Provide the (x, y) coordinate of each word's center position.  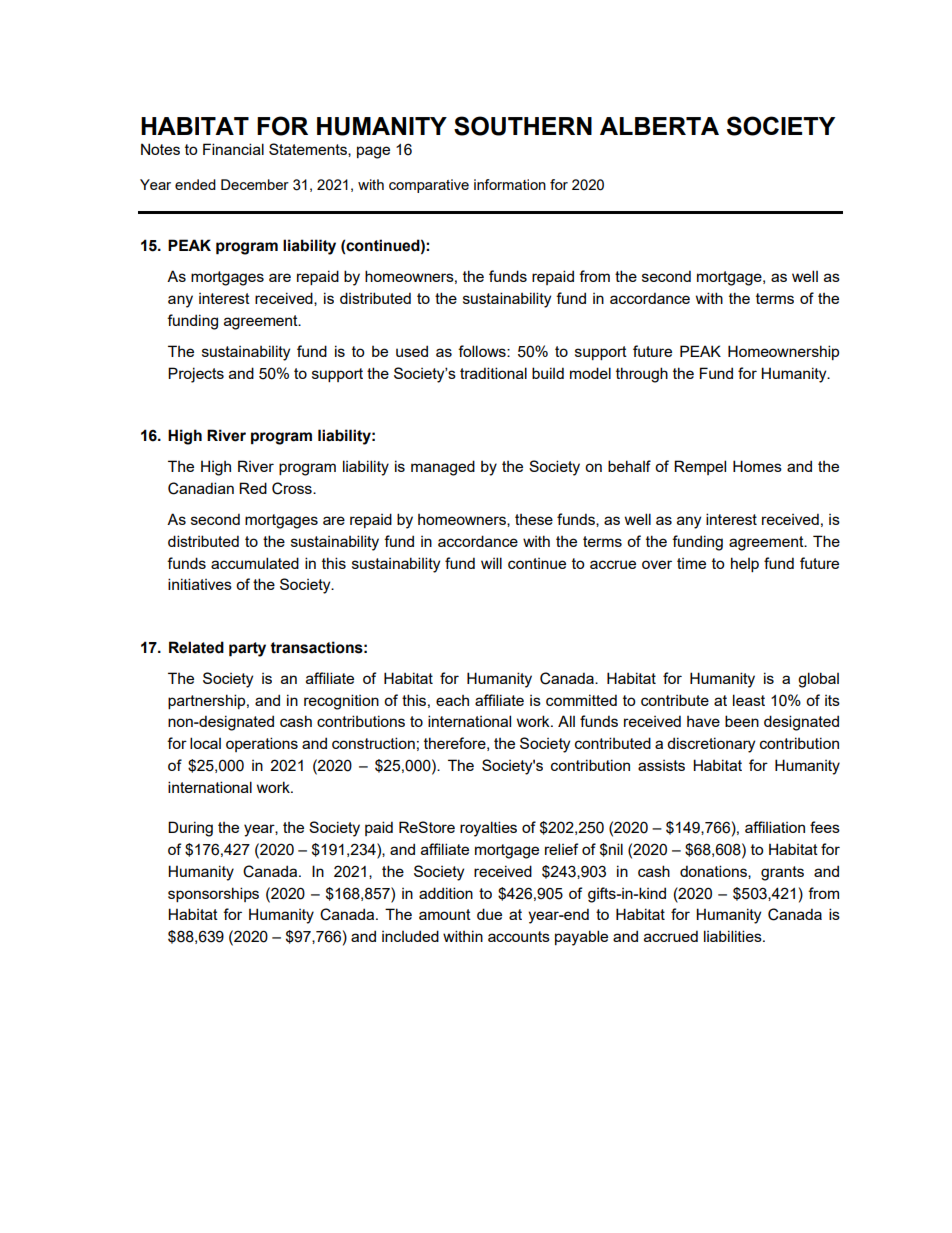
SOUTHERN (523, 126)
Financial (233, 149)
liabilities (734, 936)
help (745, 564)
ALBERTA (659, 126)
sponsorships (213, 894)
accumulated (255, 563)
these (534, 519)
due (489, 914)
